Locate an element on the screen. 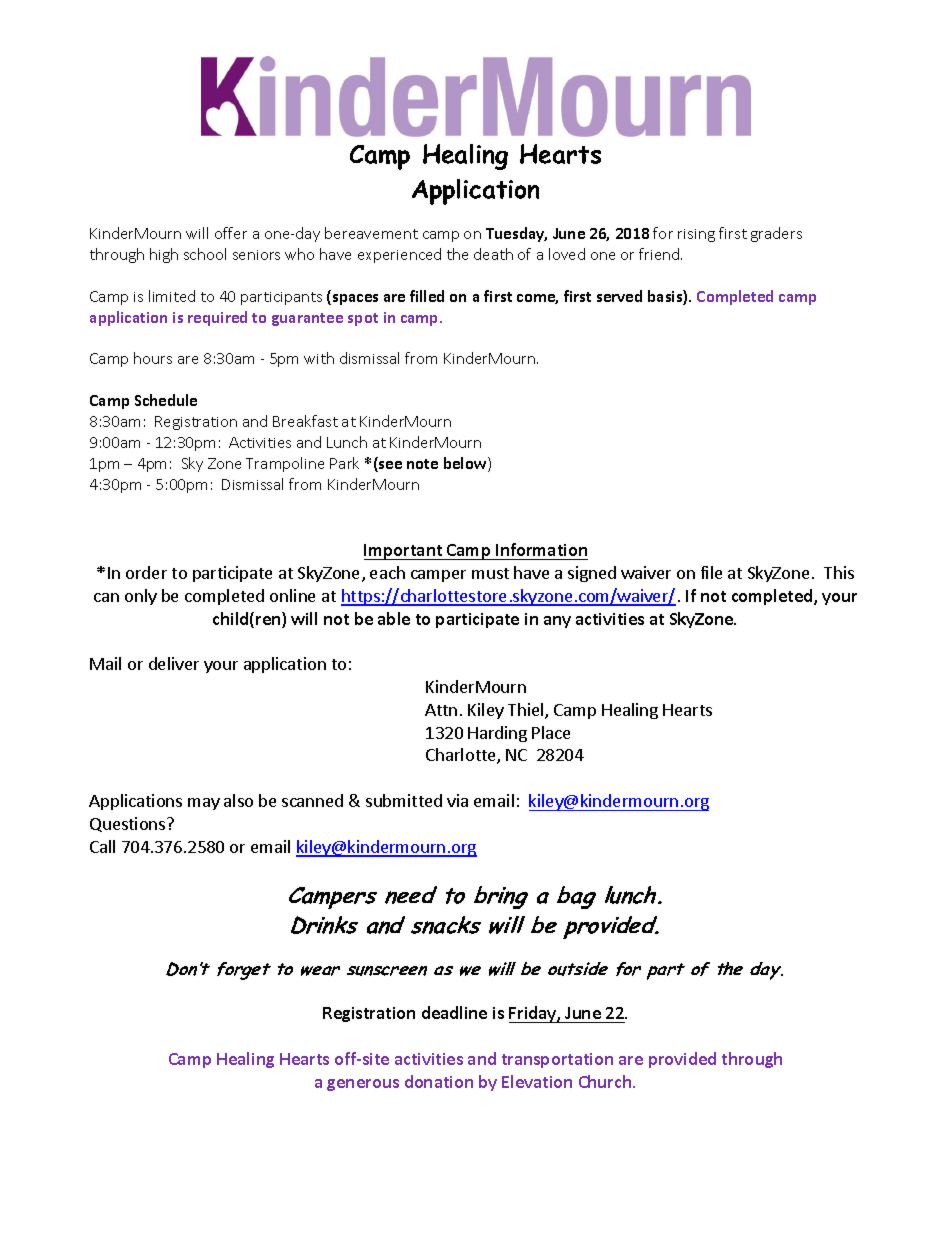 This screenshot has width=952, height=1233. deliver is located at coordinates (174, 663).
